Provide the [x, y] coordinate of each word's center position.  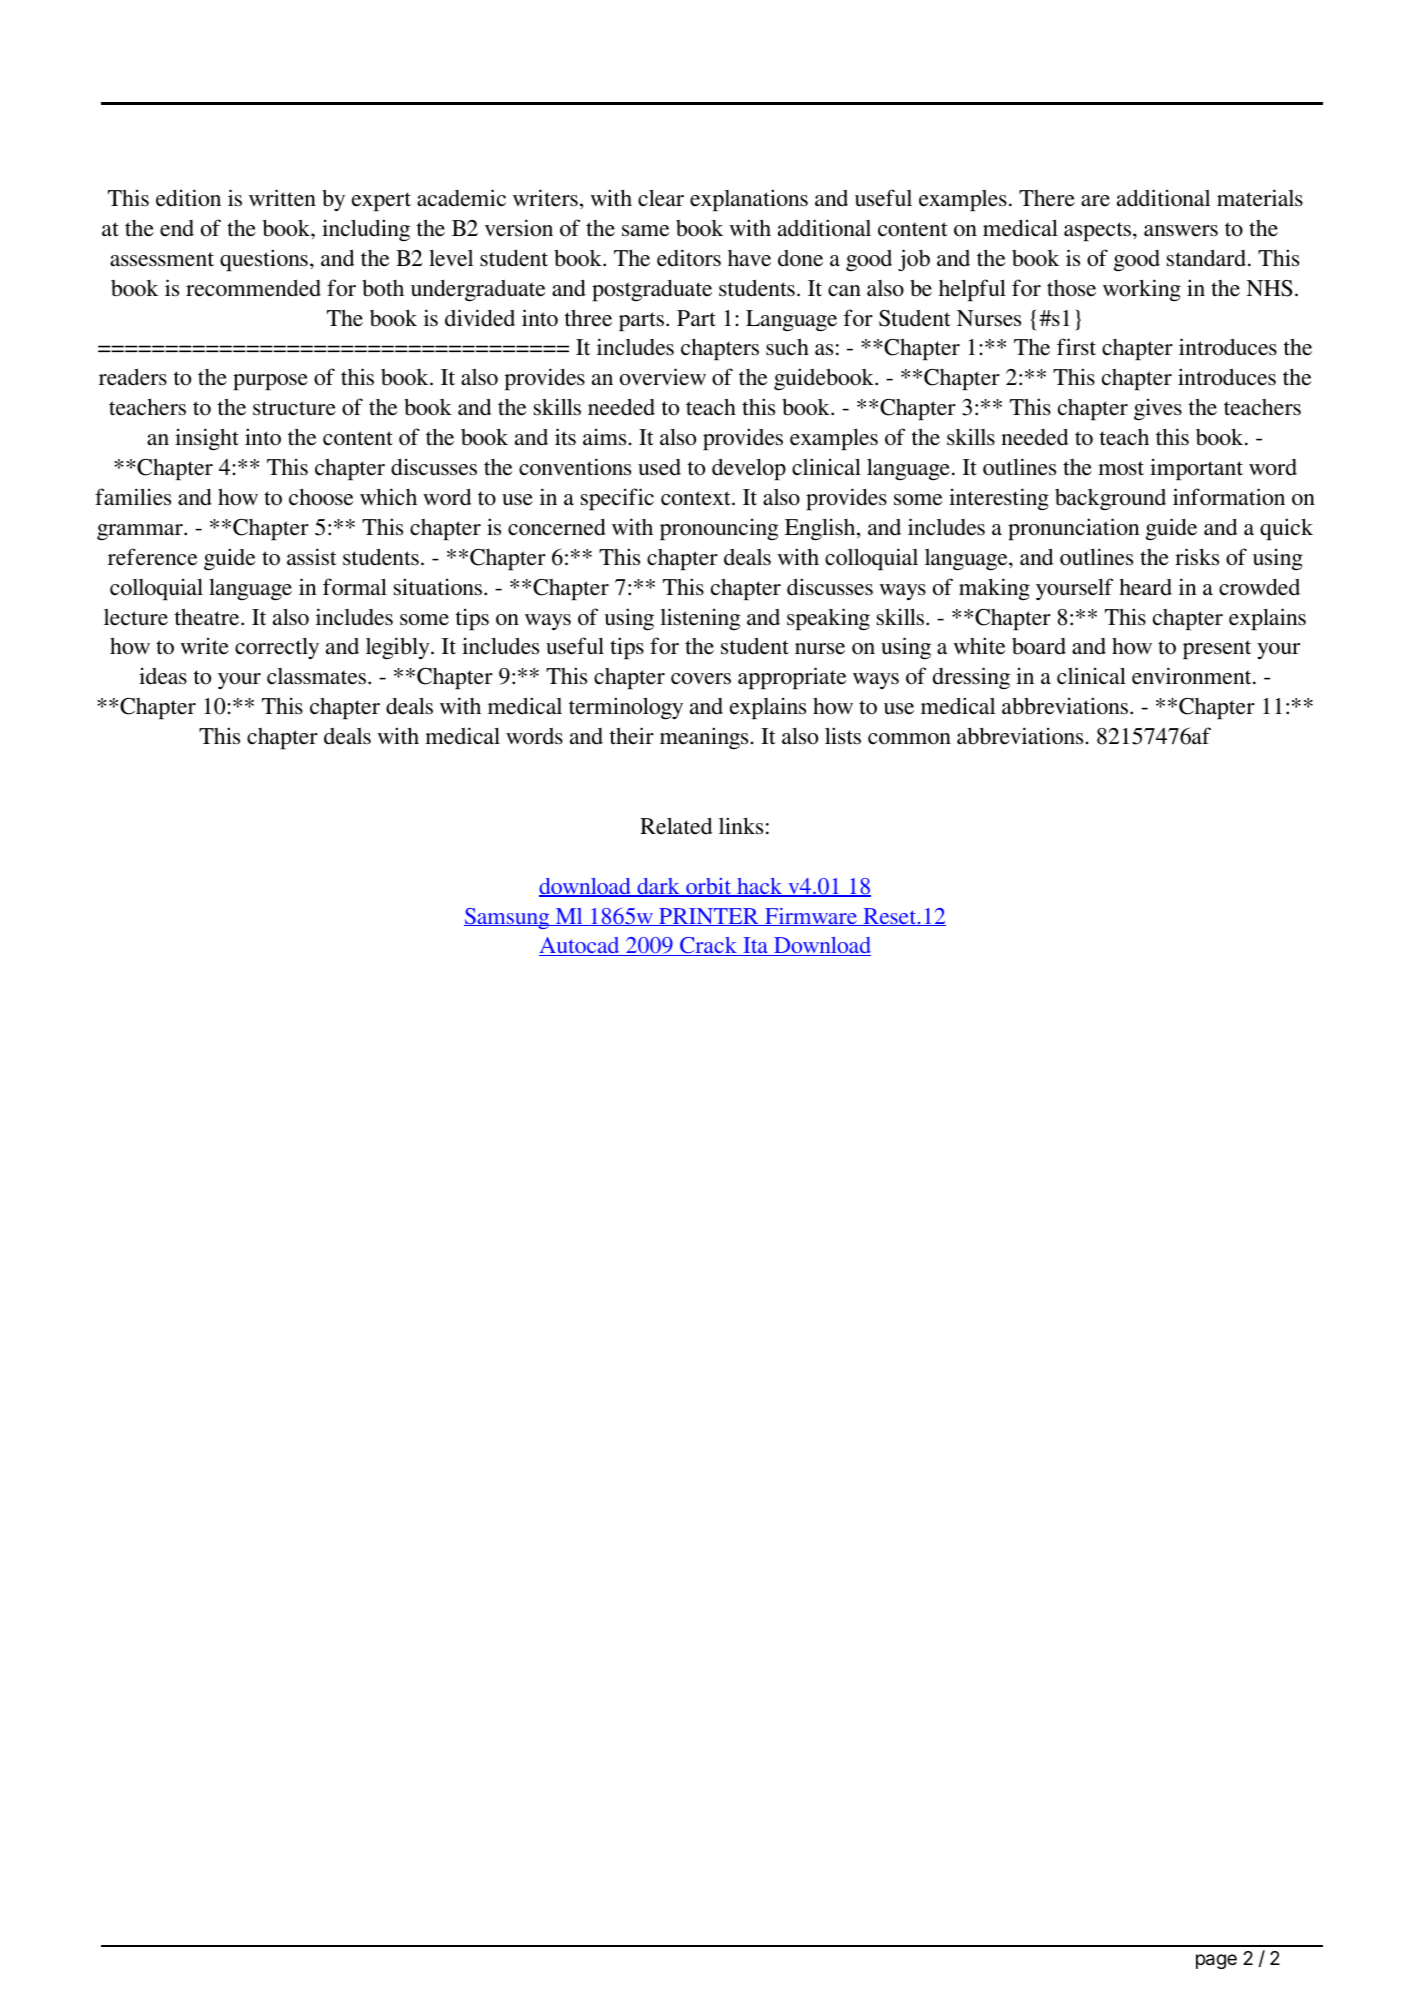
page [1216, 1961]
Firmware [811, 917]
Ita [755, 946]
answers [1181, 231]
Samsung [508, 918]
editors [689, 258]
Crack [708, 946]
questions [264, 260]
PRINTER [709, 917]
